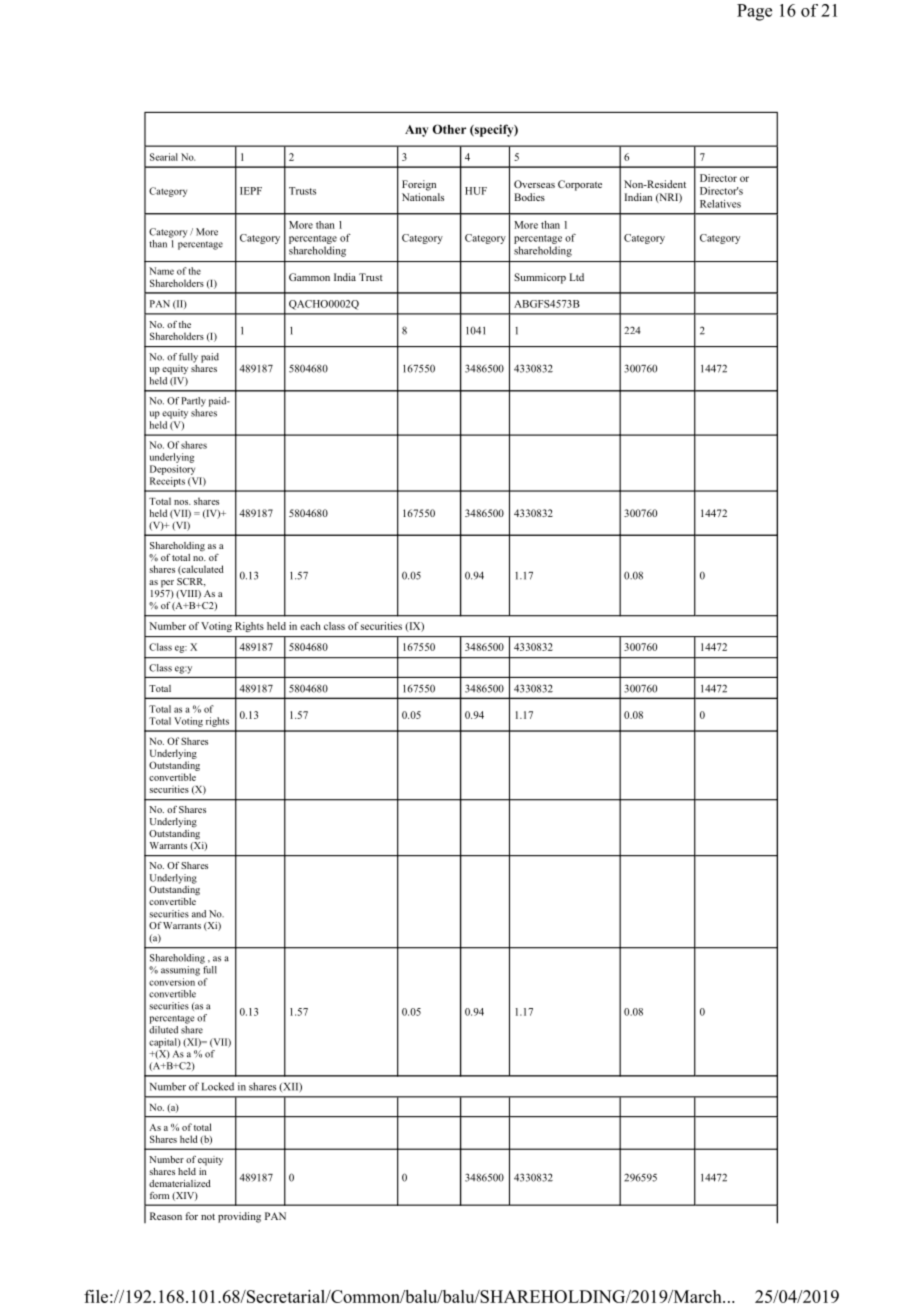 This screenshot has width=924, height=1308. Describe the element at coordinates (182, 502) in the screenshot. I see `nos` at that location.
